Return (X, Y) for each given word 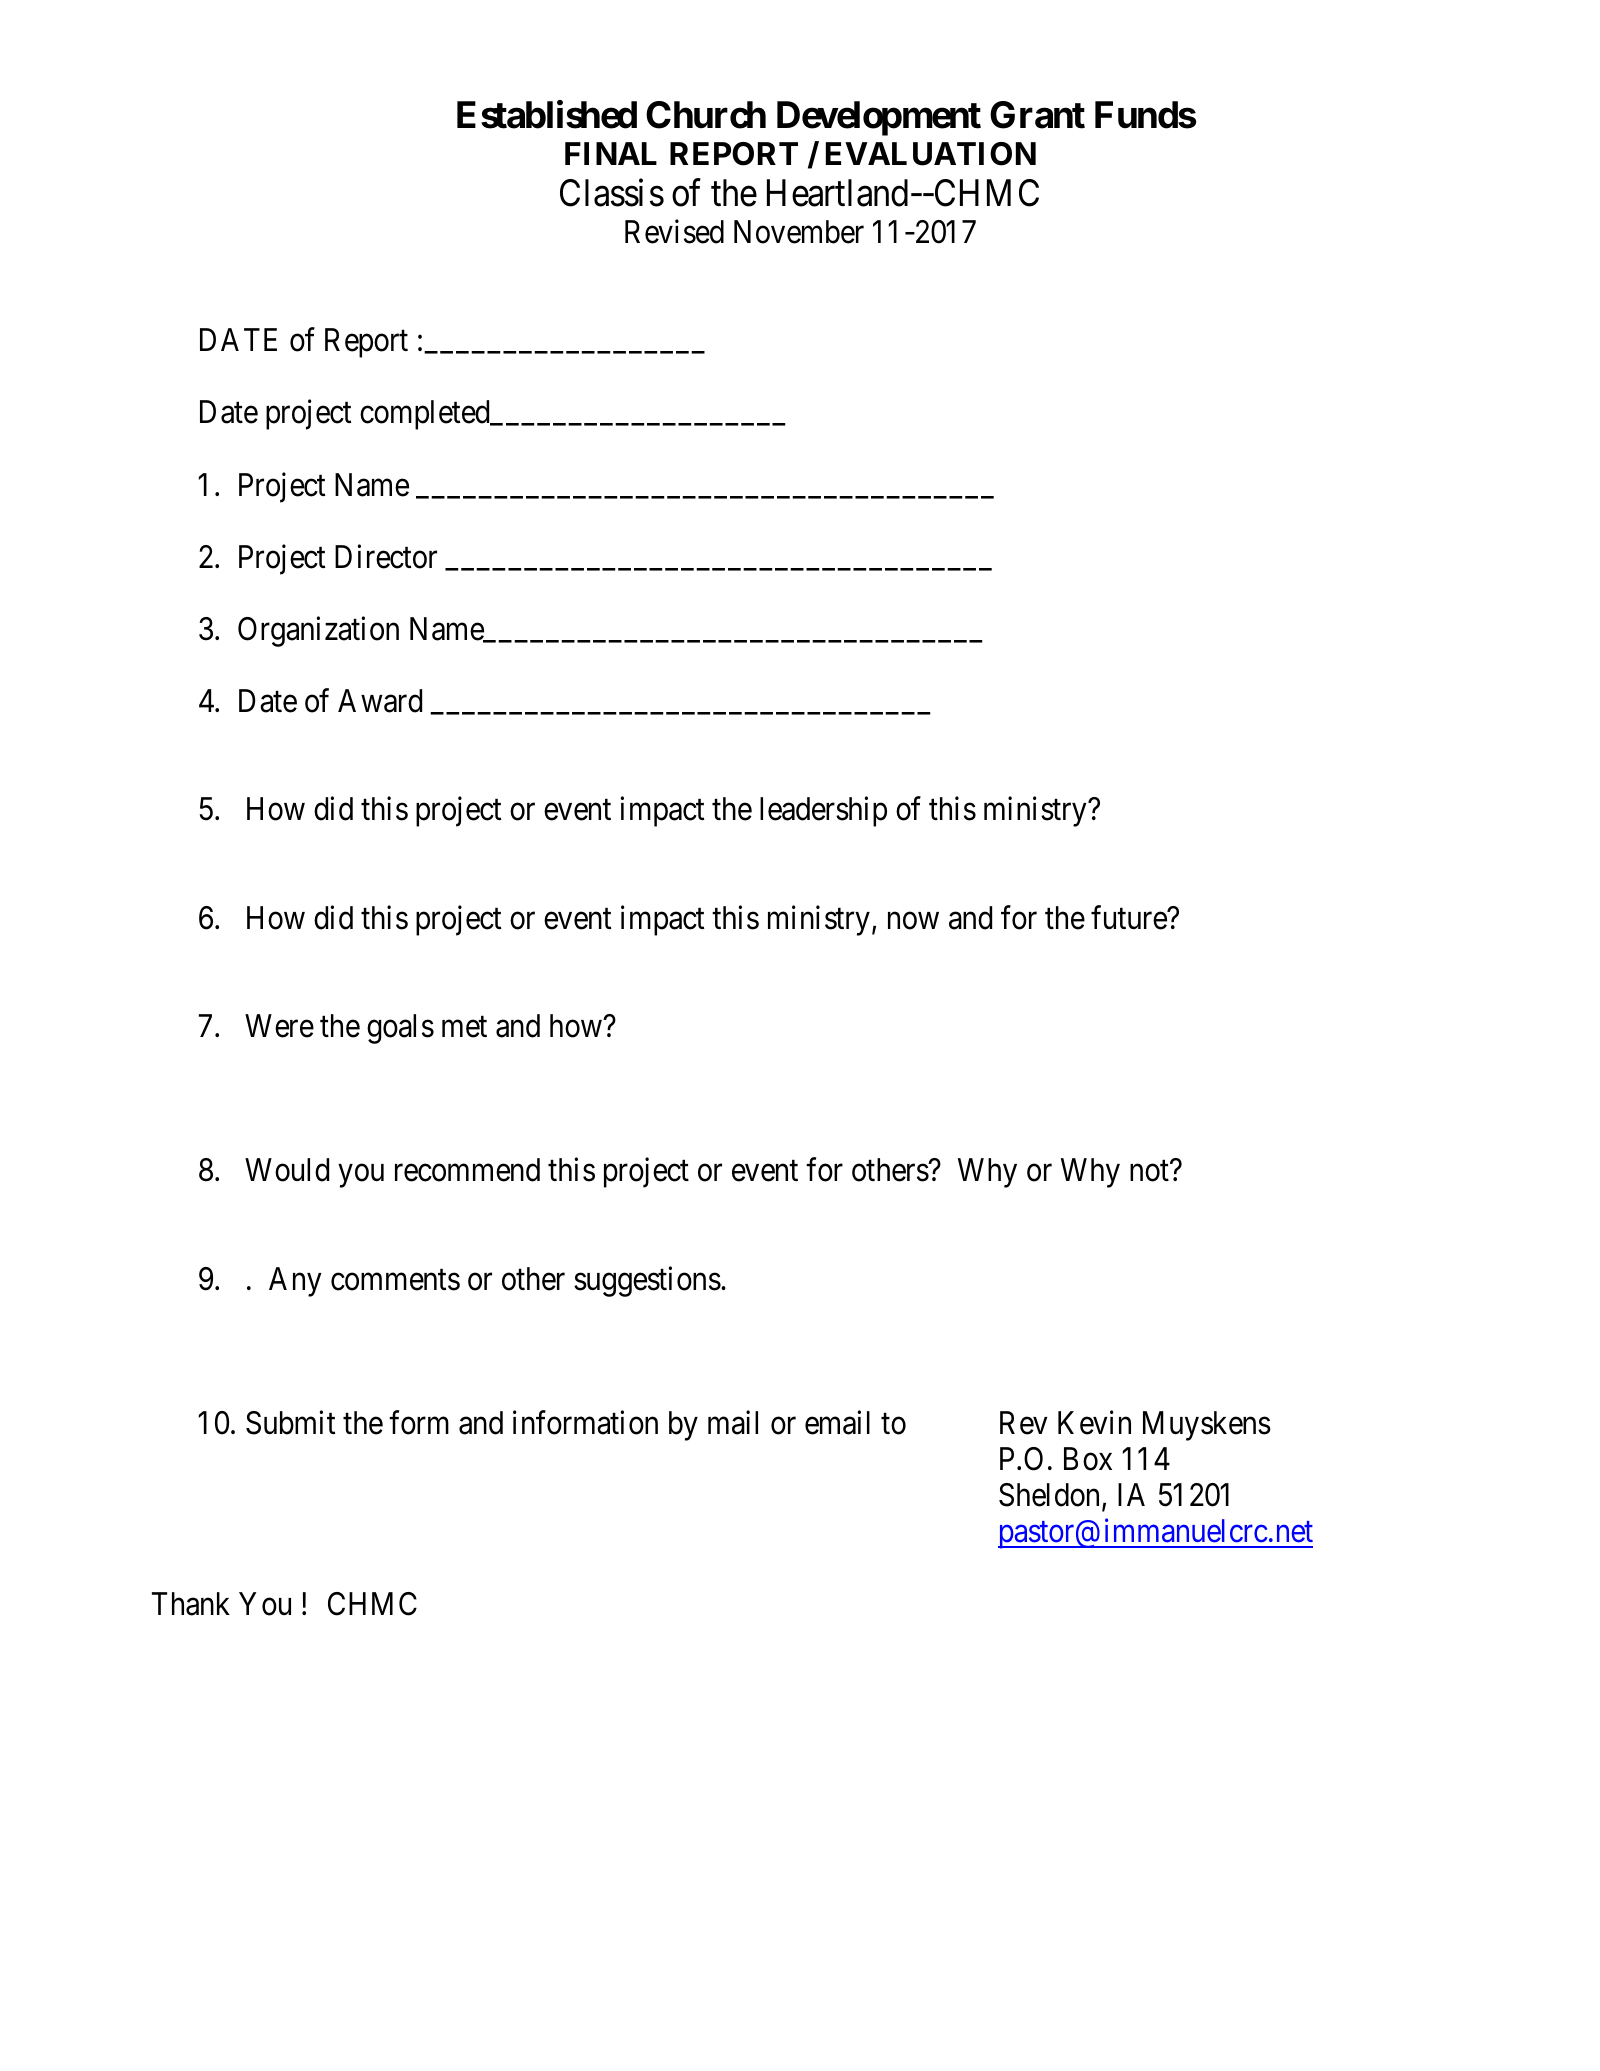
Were (279, 1026)
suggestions (647, 1281)
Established (547, 115)
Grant (1037, 115)
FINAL (611, 153)
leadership (823, 812)
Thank (191, 1604)
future (1129, 917)
